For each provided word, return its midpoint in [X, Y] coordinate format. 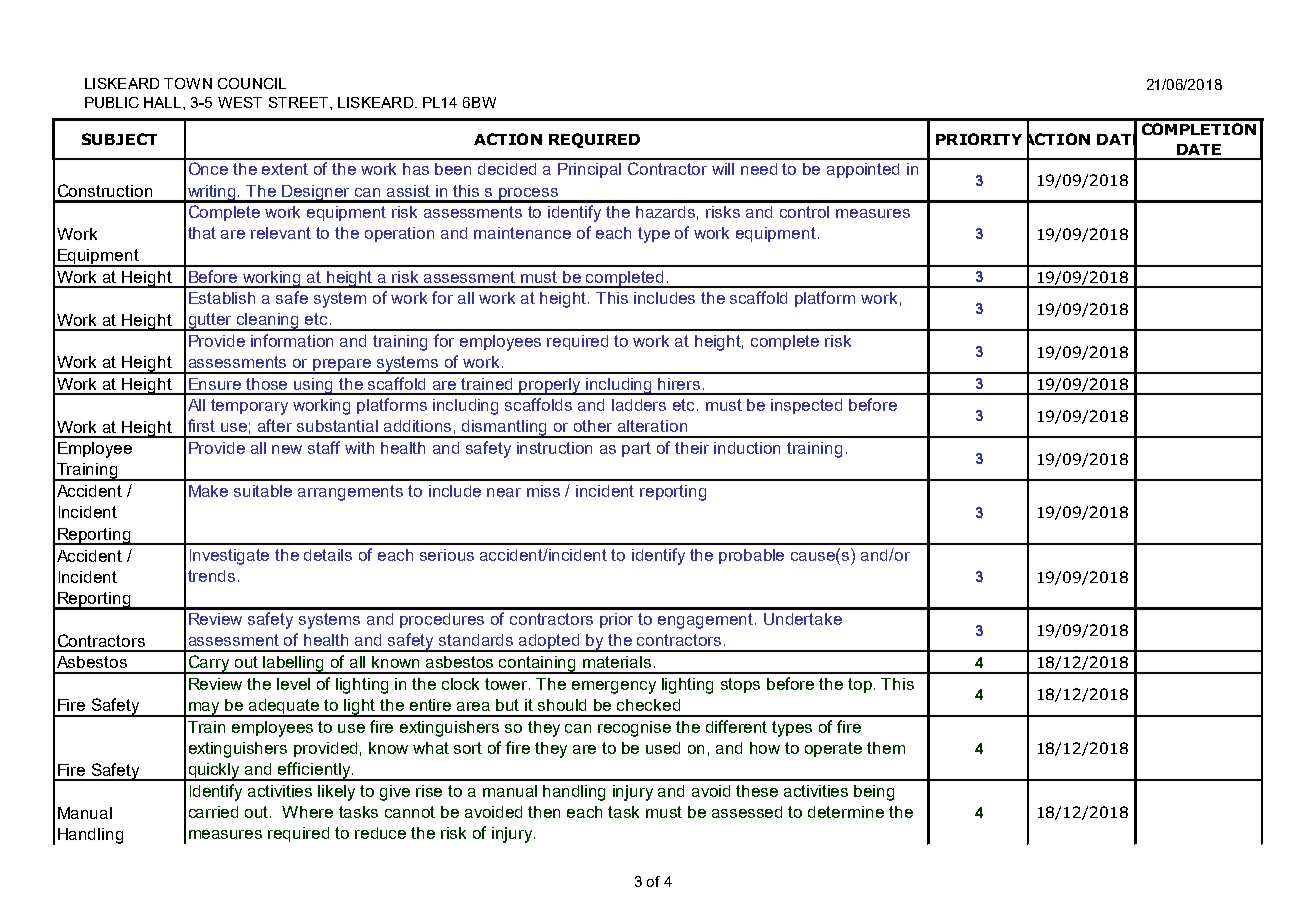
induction [747, 448]
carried [213, 812]
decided [507, 169]
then [544, 812]
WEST [240, 102]
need [759, 169]
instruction [554, 448]
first [201, 425]
